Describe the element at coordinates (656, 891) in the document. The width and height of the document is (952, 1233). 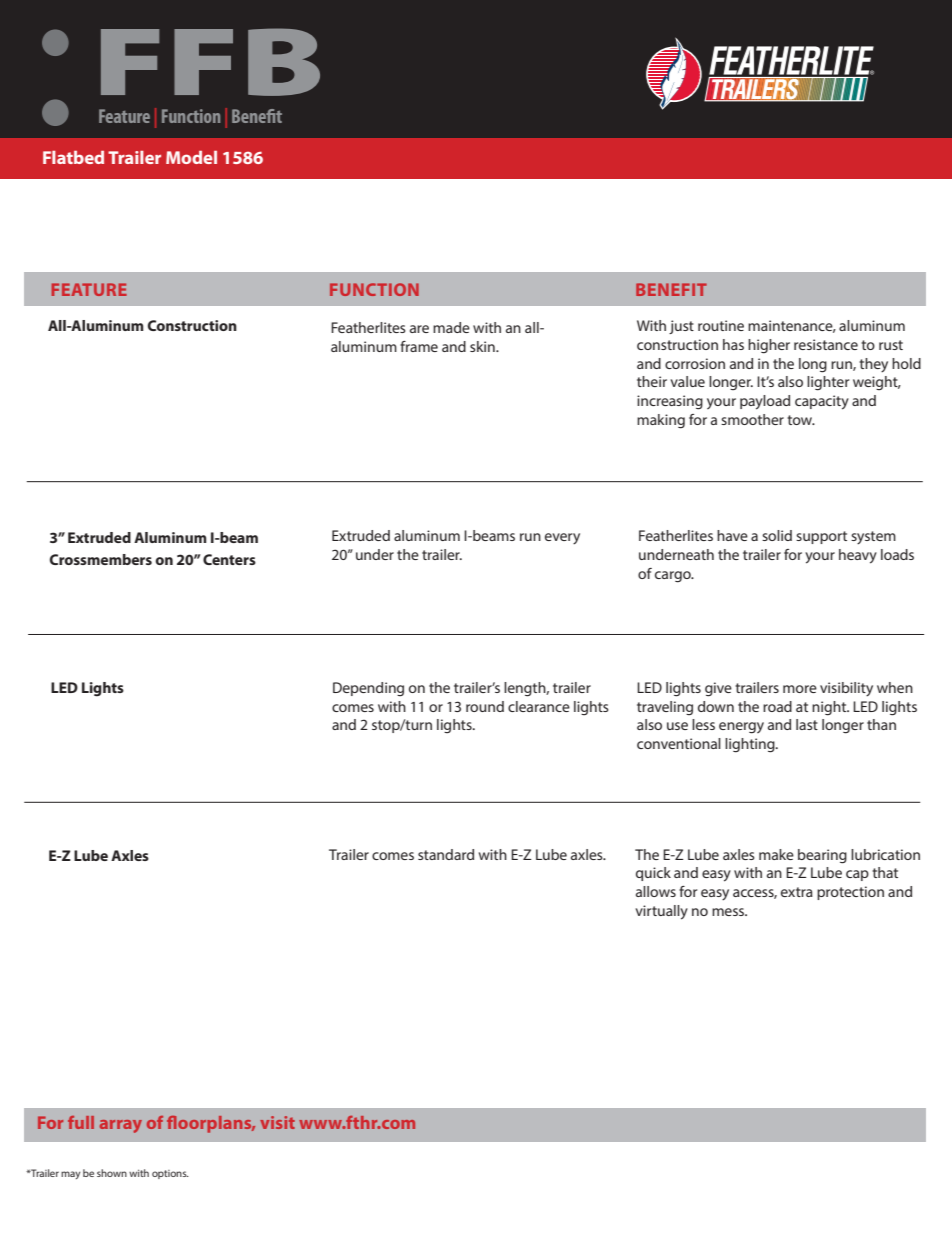
I see `allows` at that location.
